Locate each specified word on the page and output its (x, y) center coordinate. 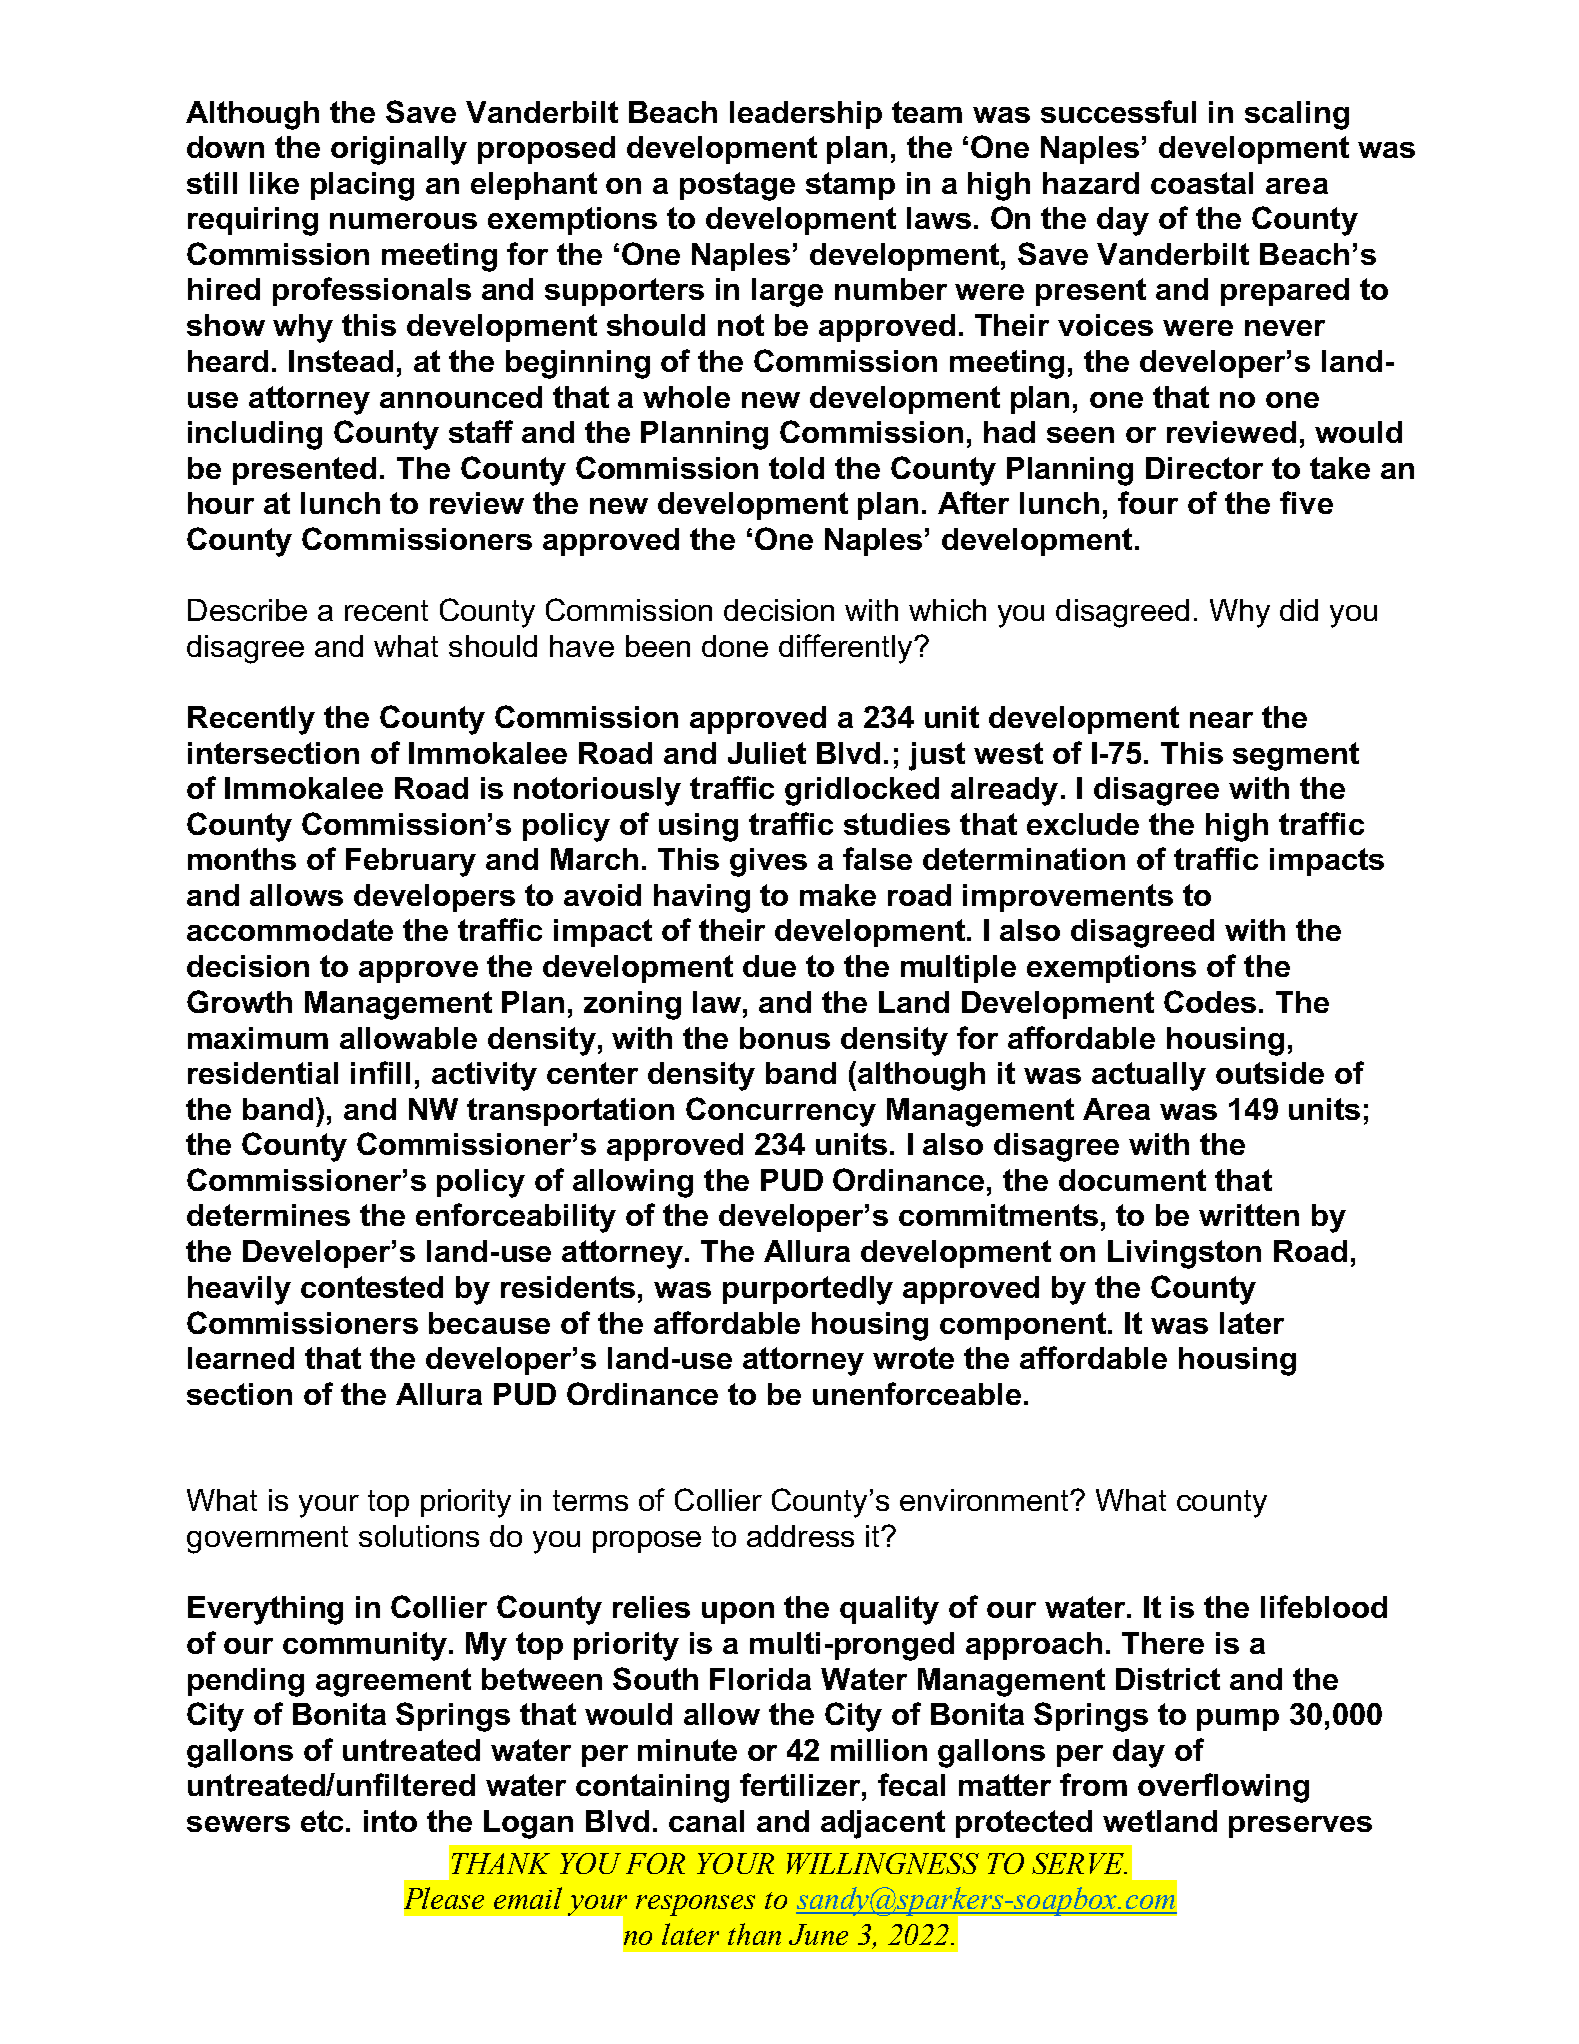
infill (380, 1072)
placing (362, 186)
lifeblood (1324, 1606)
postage (737, 186)
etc (322, 1821)
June (818, 1934)
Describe (247, 610)
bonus (785, 1038)
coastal (1202, 183)
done (735, 646)
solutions (419, 1536)
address (800, 1536)
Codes (1210, 1001)
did (1299, 610)
